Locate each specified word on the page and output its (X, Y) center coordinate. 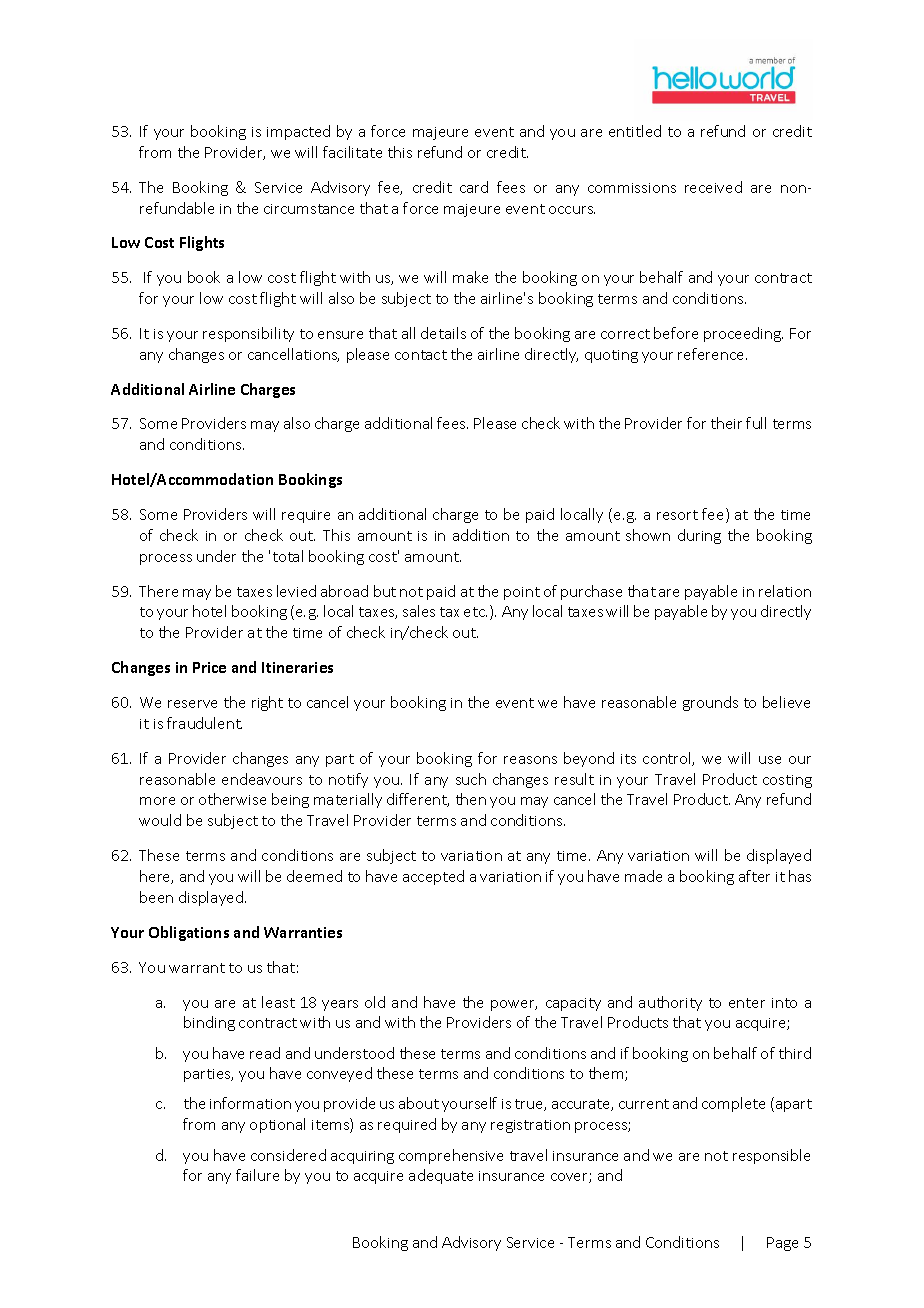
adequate (441, 1176)
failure (257, 1175)
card (474, 187)
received (713, 187)
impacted (298, 132)
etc (475, 612)
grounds (710, 703)
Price (209, 667)
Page (782, 1244)
